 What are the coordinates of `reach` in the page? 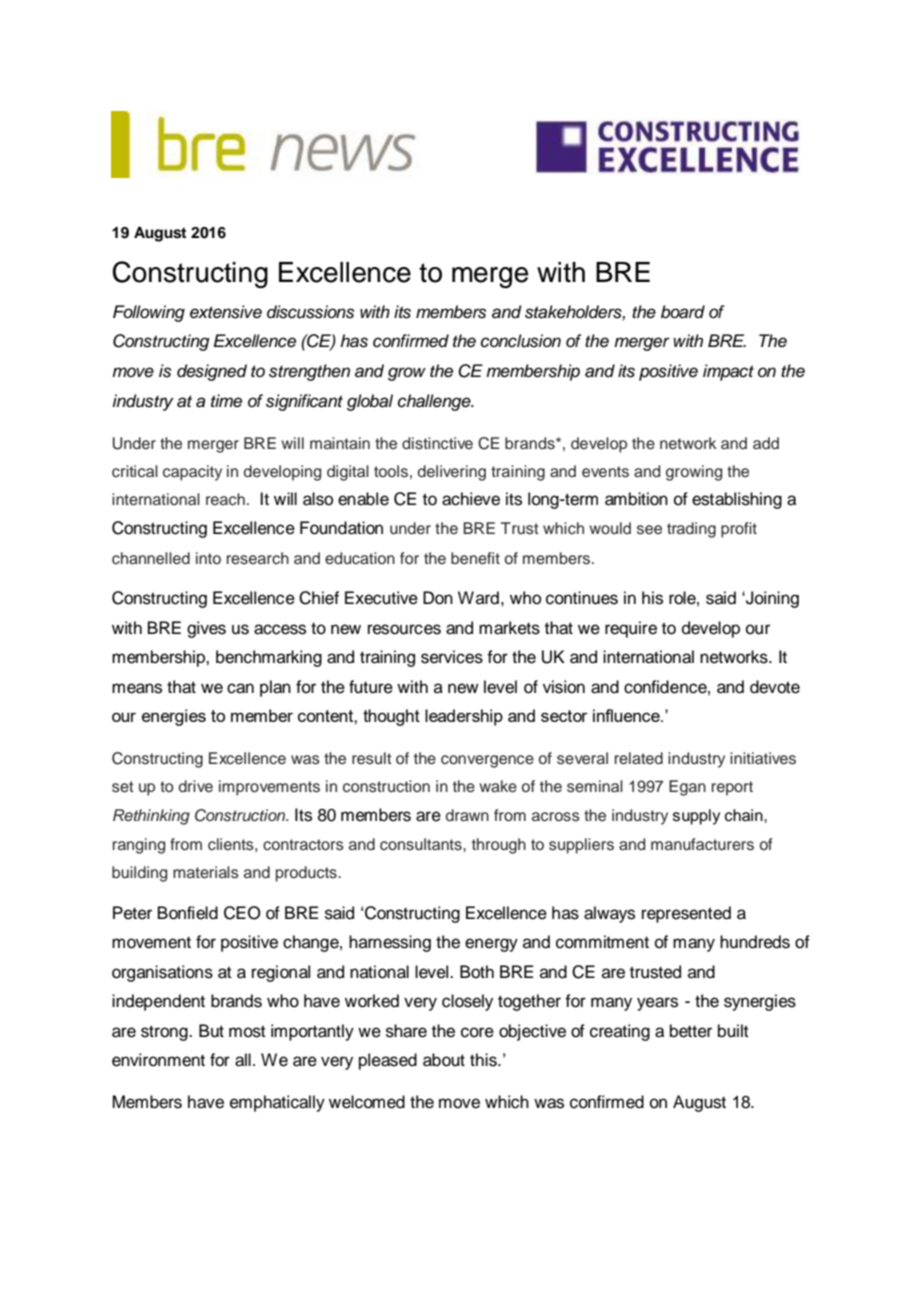 It's located at (225, 499).
